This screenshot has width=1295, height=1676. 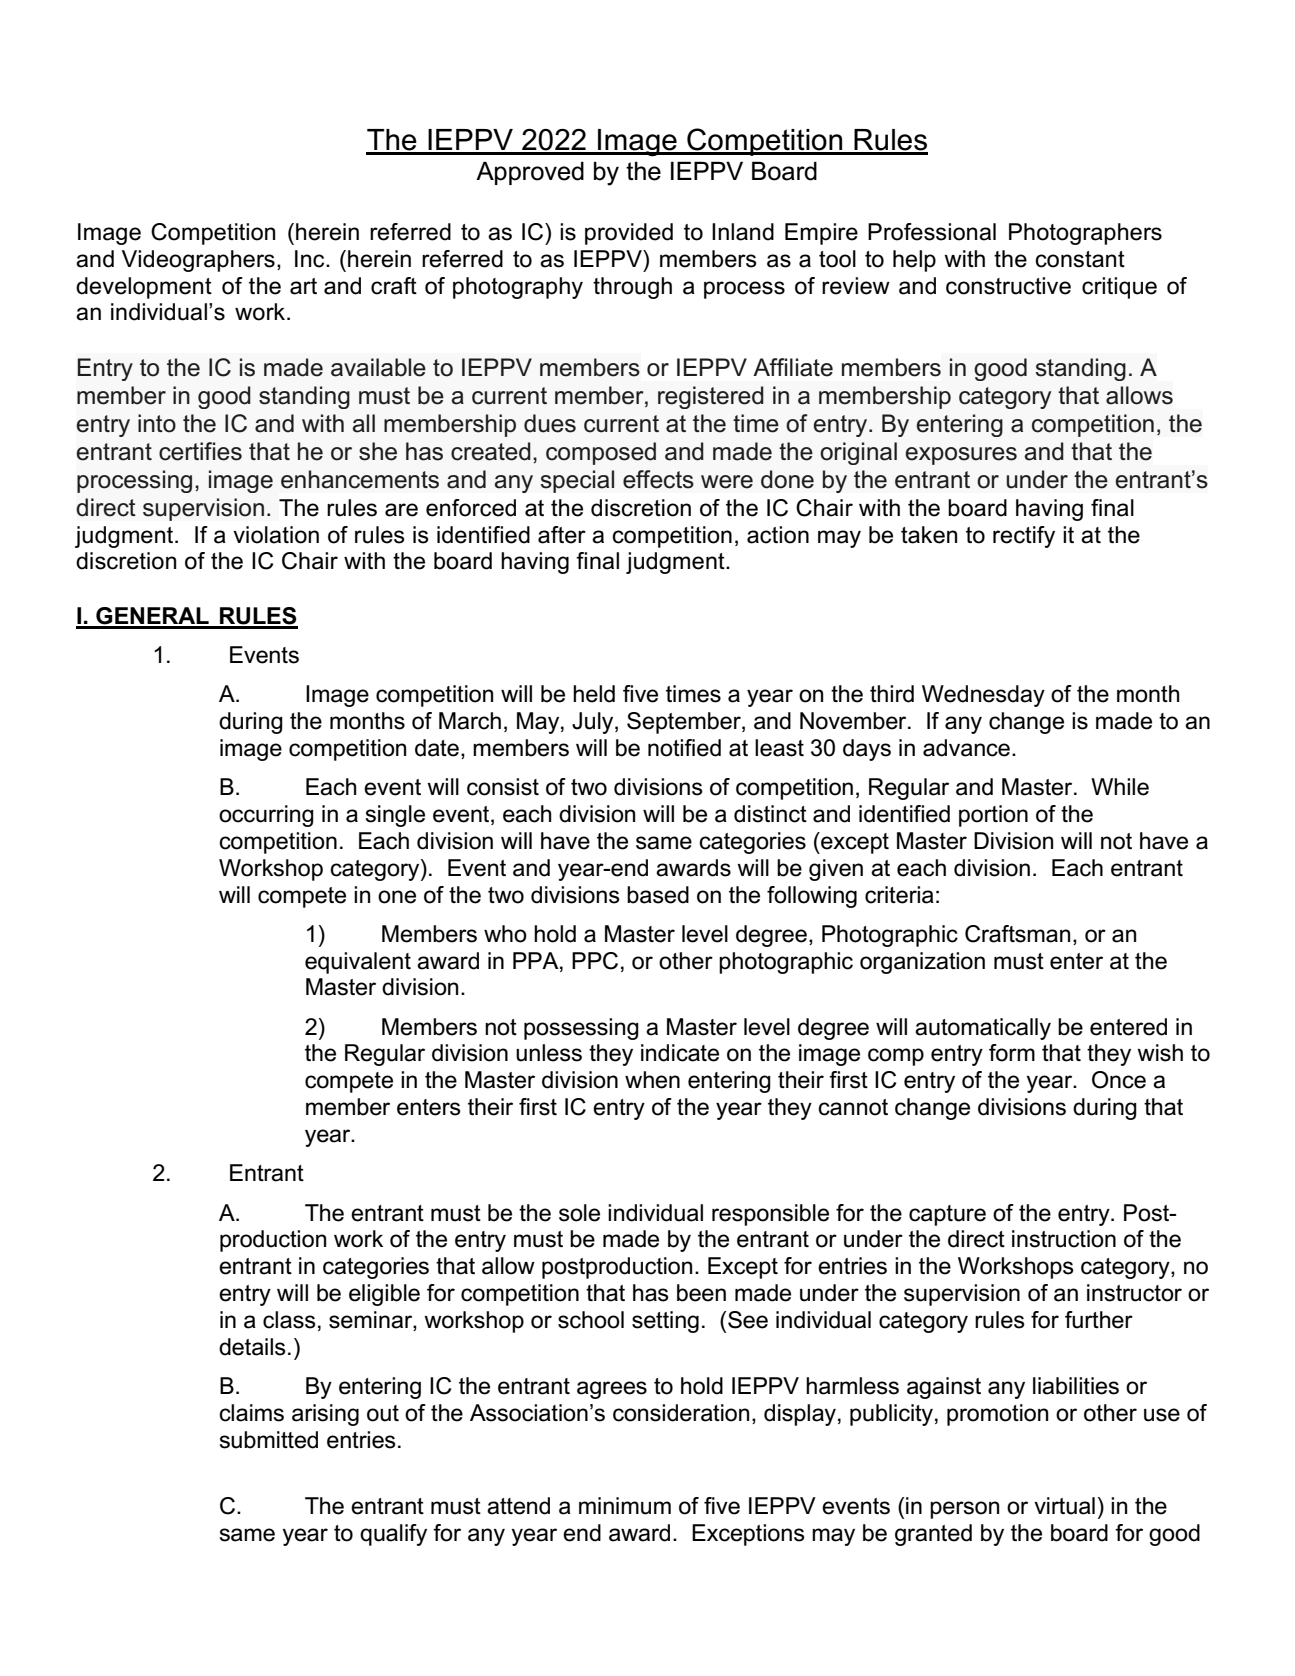 I want to click on Photographers, so click(x=1085, y=234).
